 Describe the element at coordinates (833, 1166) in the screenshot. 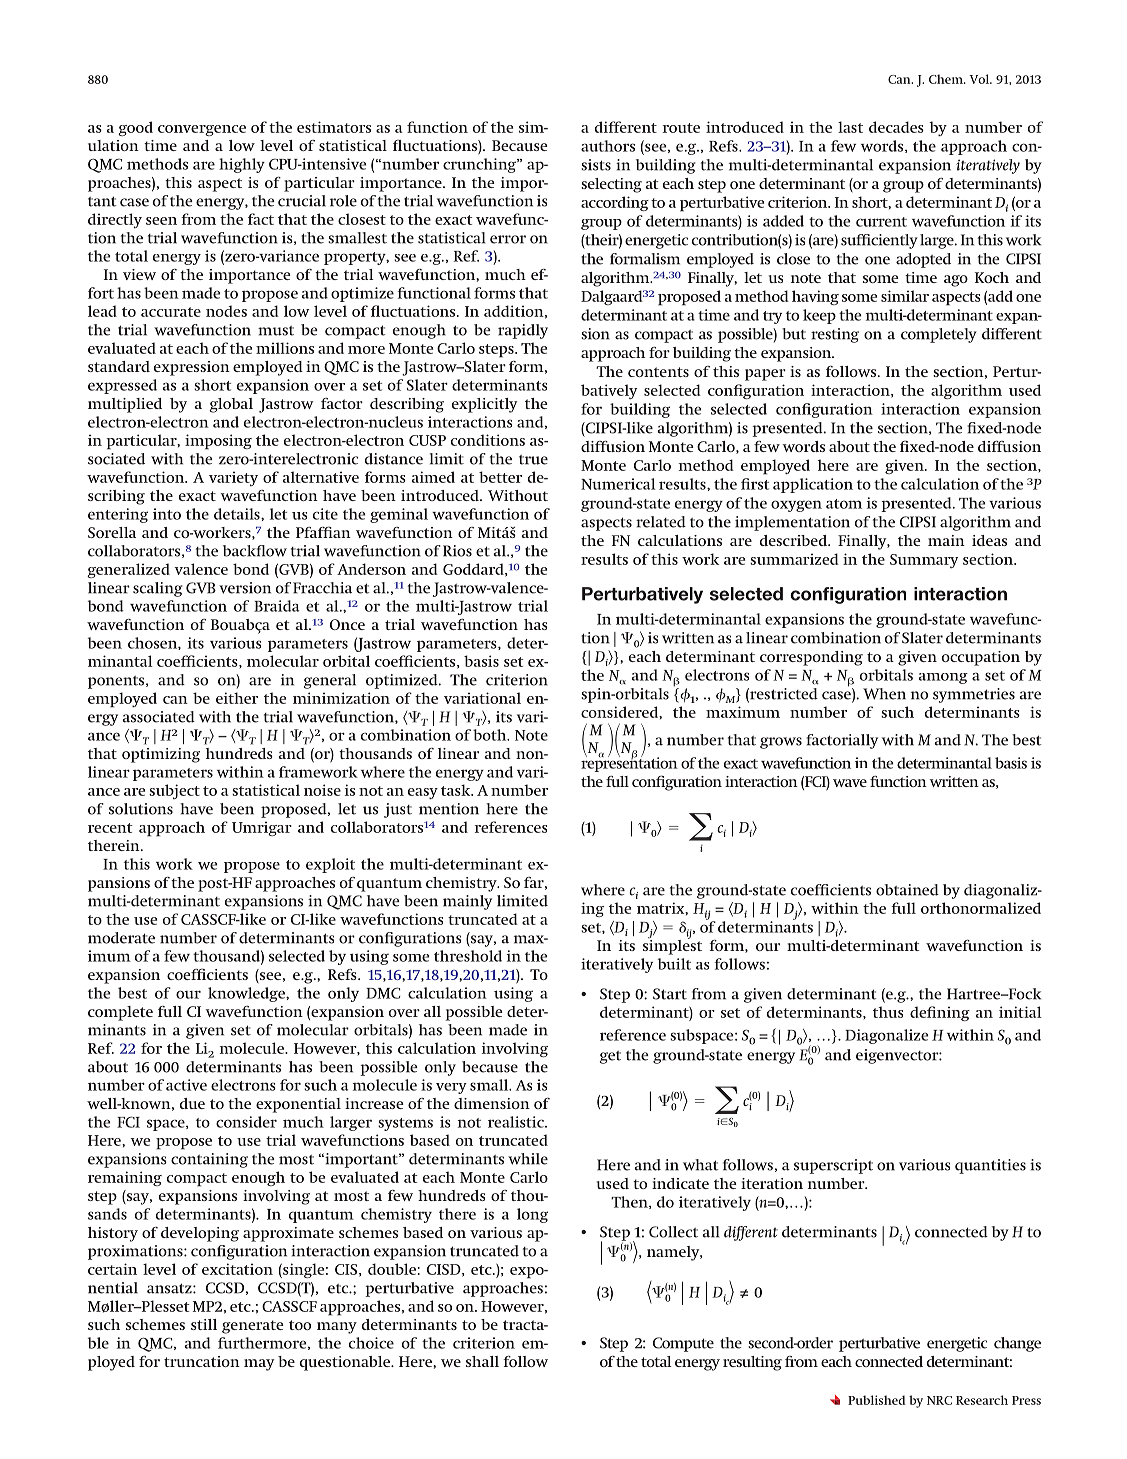

I see `superscript` at that location.
